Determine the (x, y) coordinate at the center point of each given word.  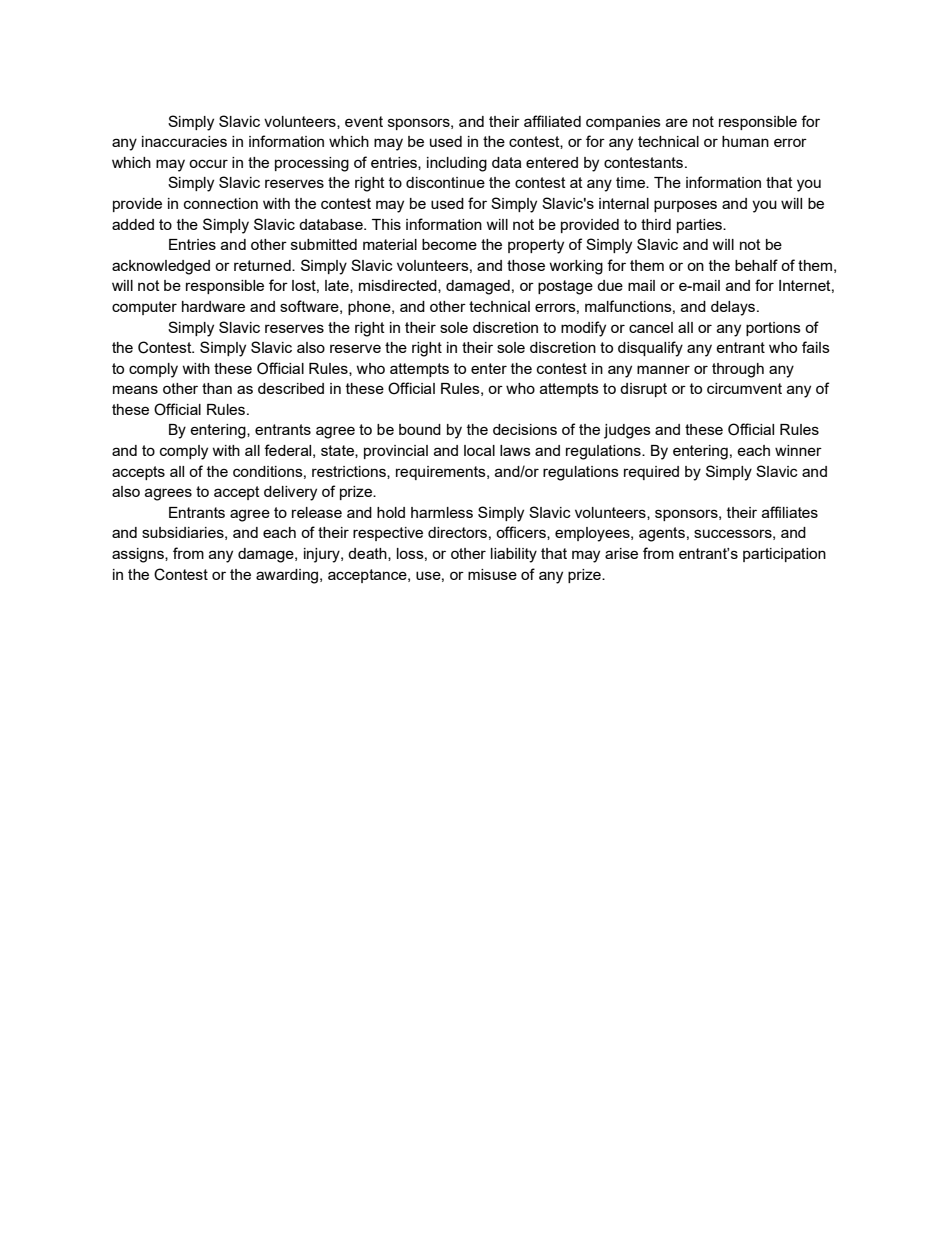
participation (784, 555)
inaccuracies (184, 141)
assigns (139, 555)
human (745, 141)
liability (514, 555)
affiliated (552, 121)
